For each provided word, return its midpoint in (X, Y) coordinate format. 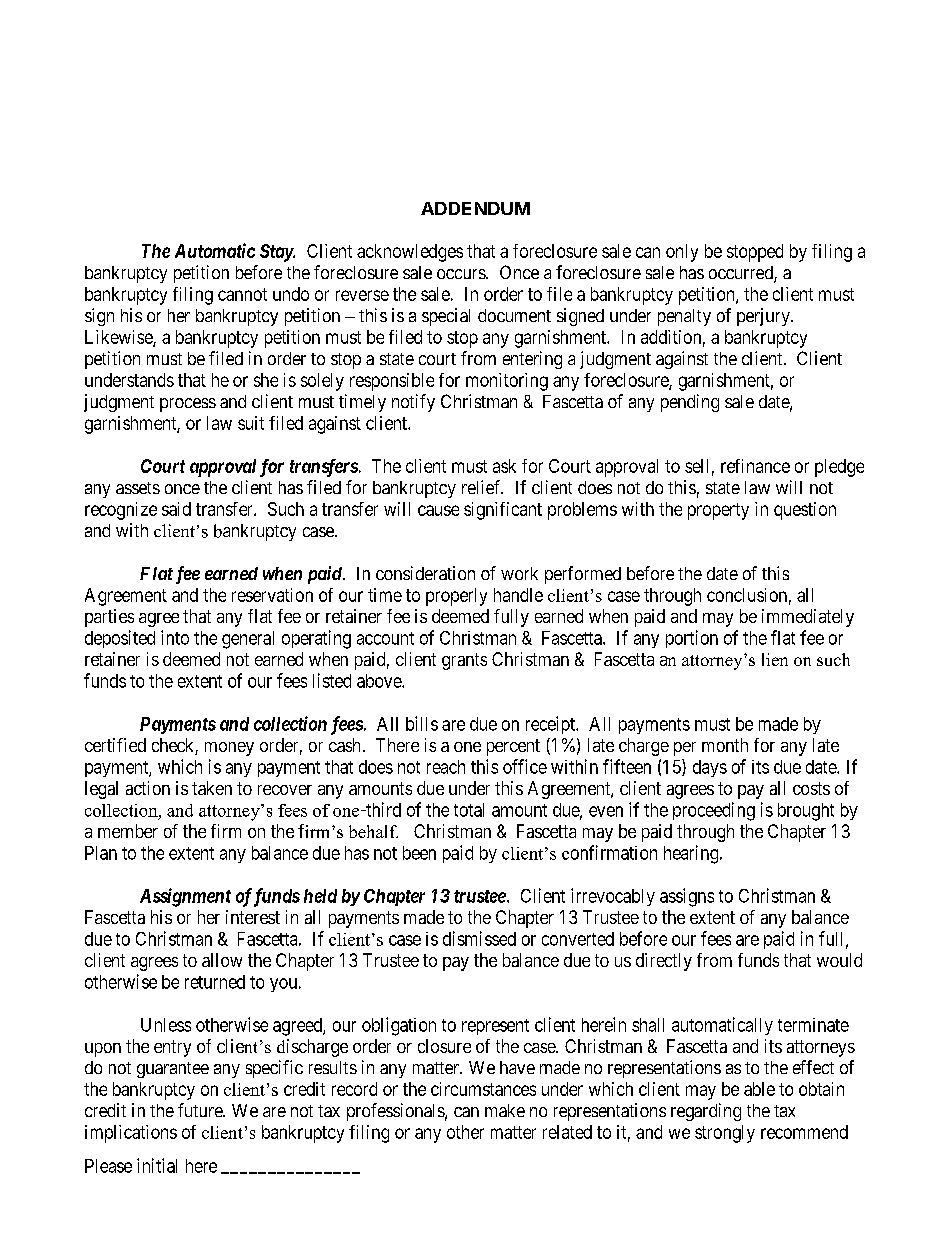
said (176, 509)
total (469, 810)
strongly (725, 1134)
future (201, 1110)
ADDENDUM (475, 208)
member (128, 831)
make (505, 1110)
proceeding (714, 811)
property (718, 511)
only (682, 253)
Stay (277, 253)
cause (438, 510)
